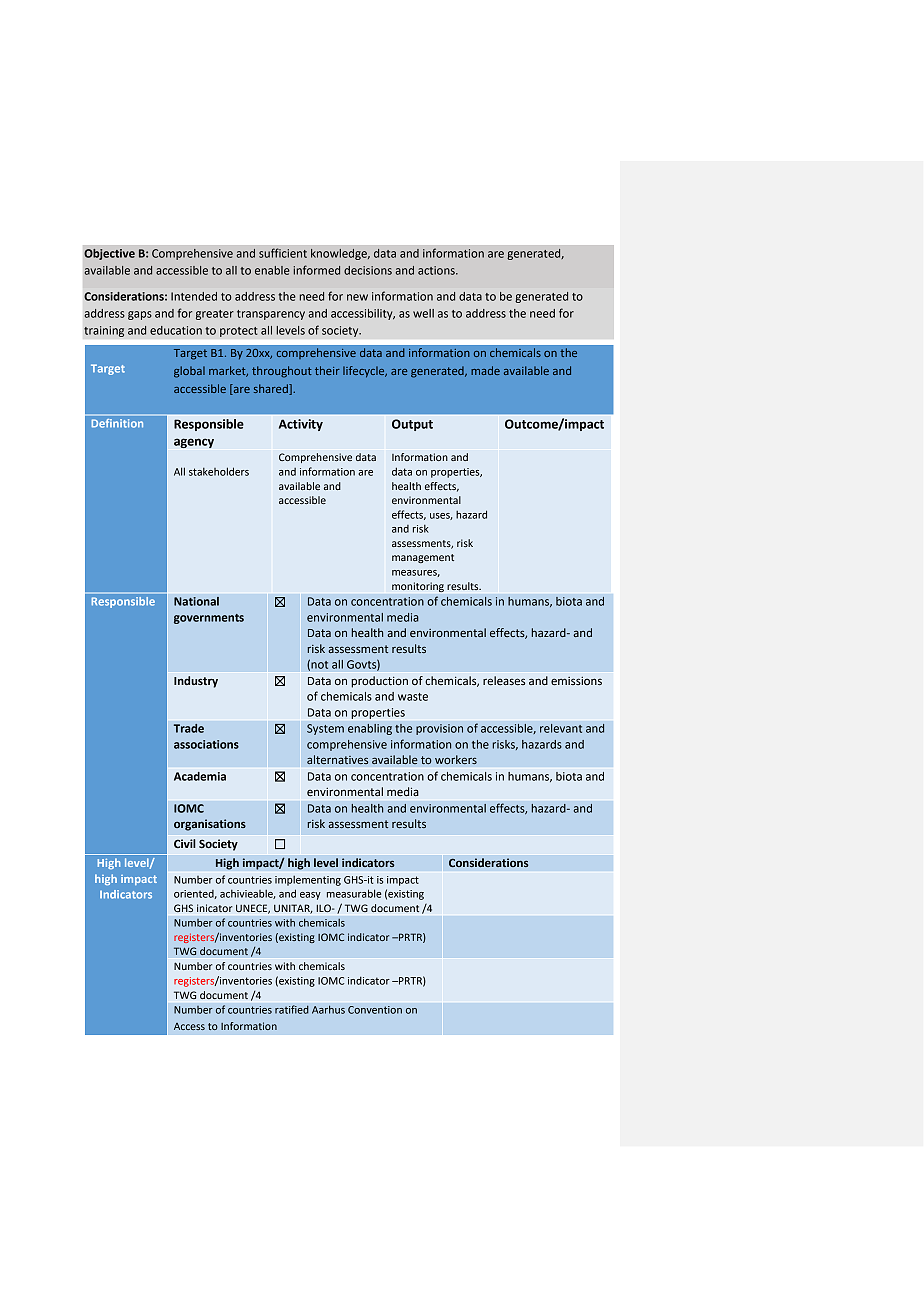 Image resolution: width=924 pixels, height=1308 pixels. What do you see at coordinates (328, 1009) in the document?
I see `Aarhus` at bounding box center [328, 1009].
